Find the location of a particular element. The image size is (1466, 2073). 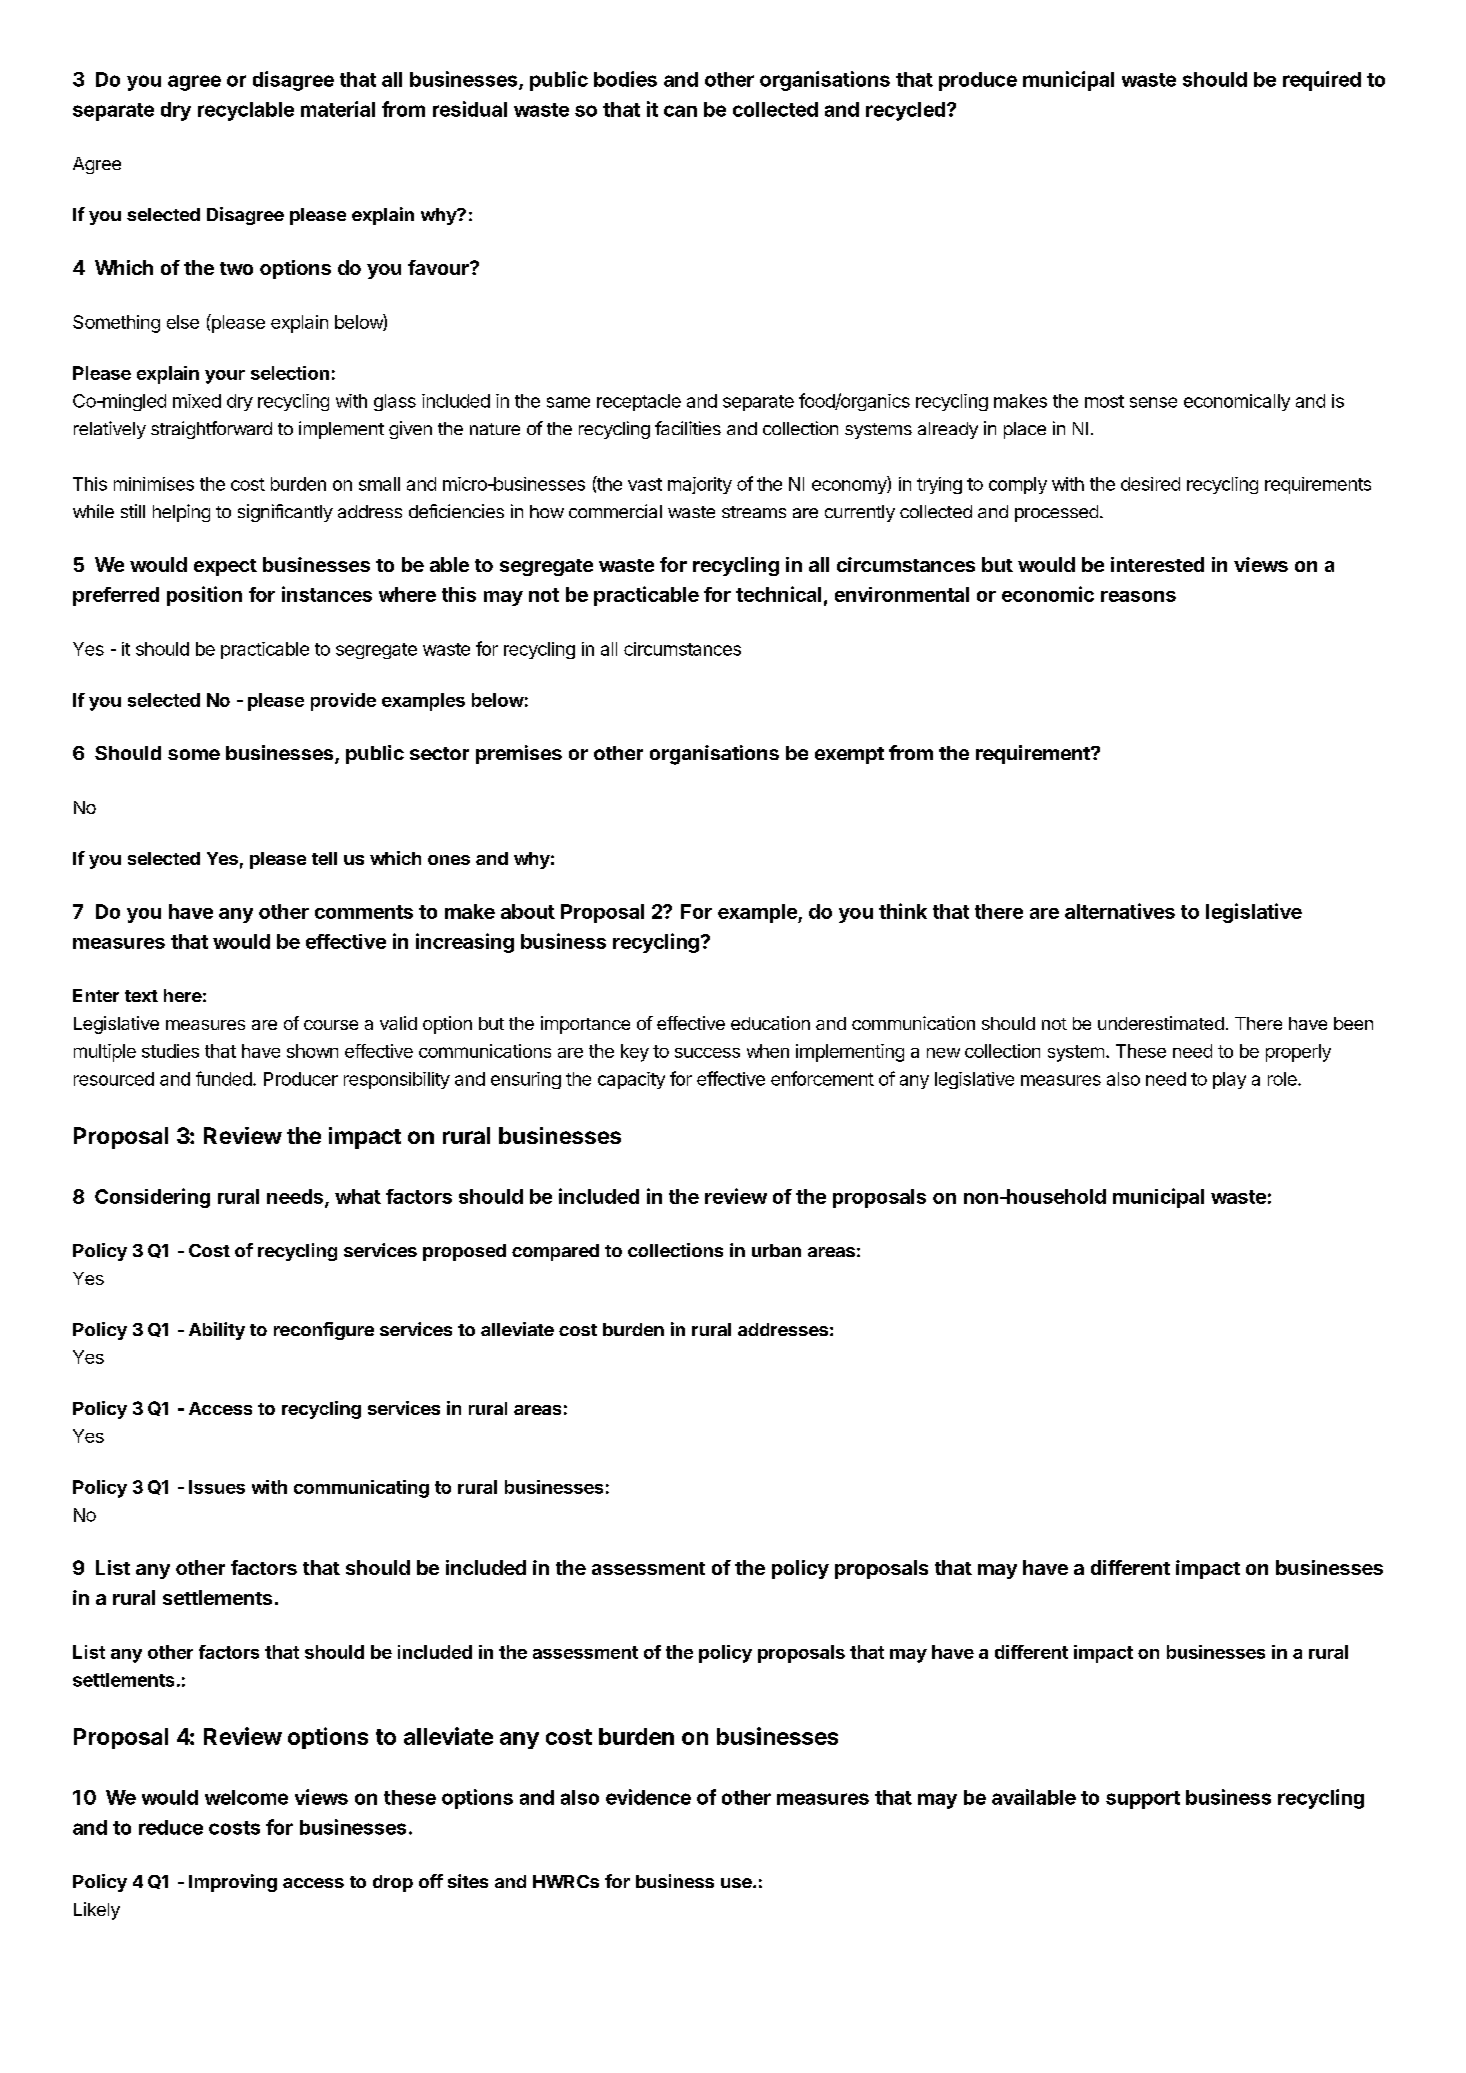

required is located at coordinates (1322, 81).
